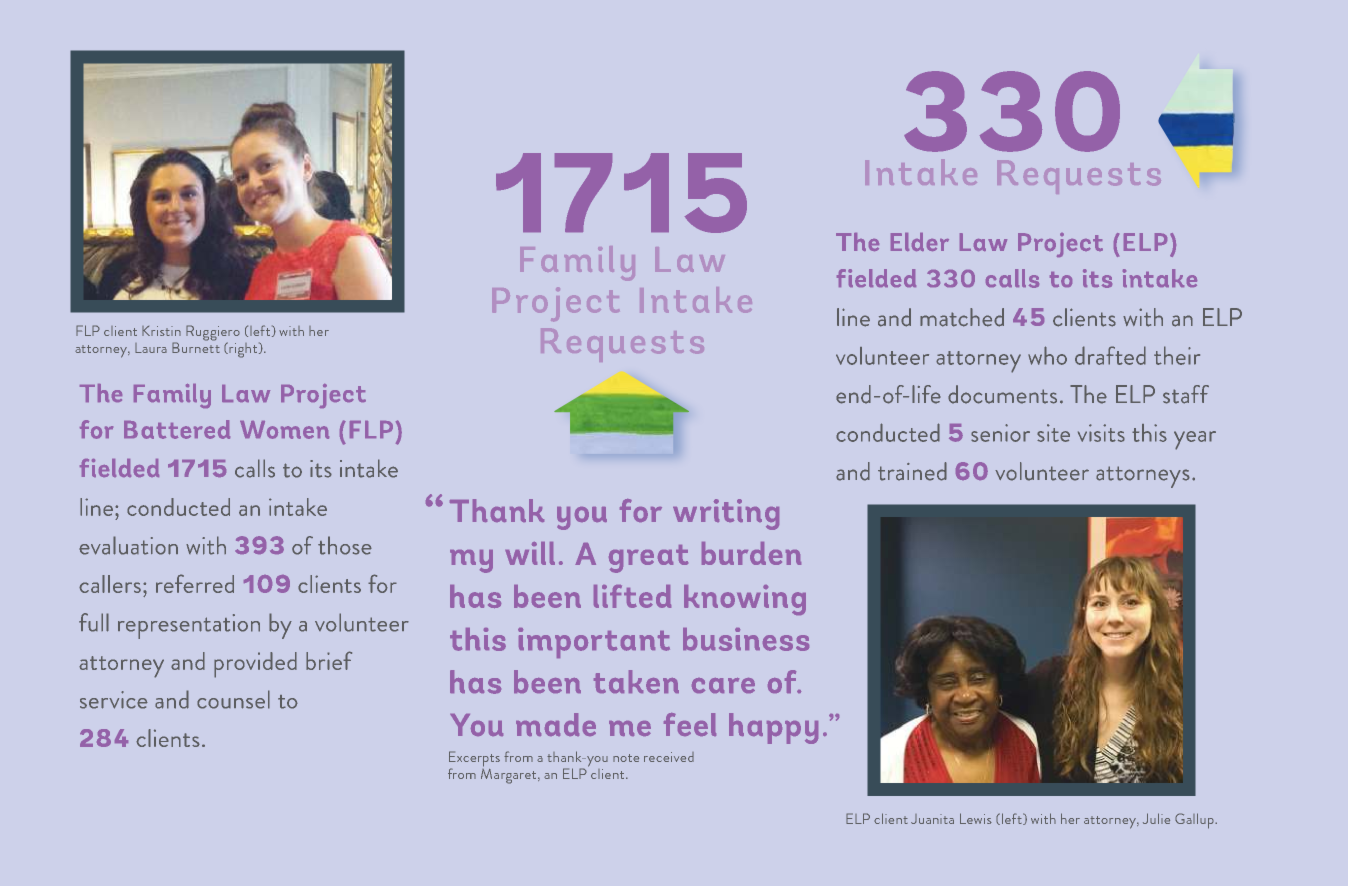 This screenshot has height=886, width=1348. What do you see at coordinates (474, 760) in the screenshot?
I see `Excerpts` at bounding box center [474, 760].
